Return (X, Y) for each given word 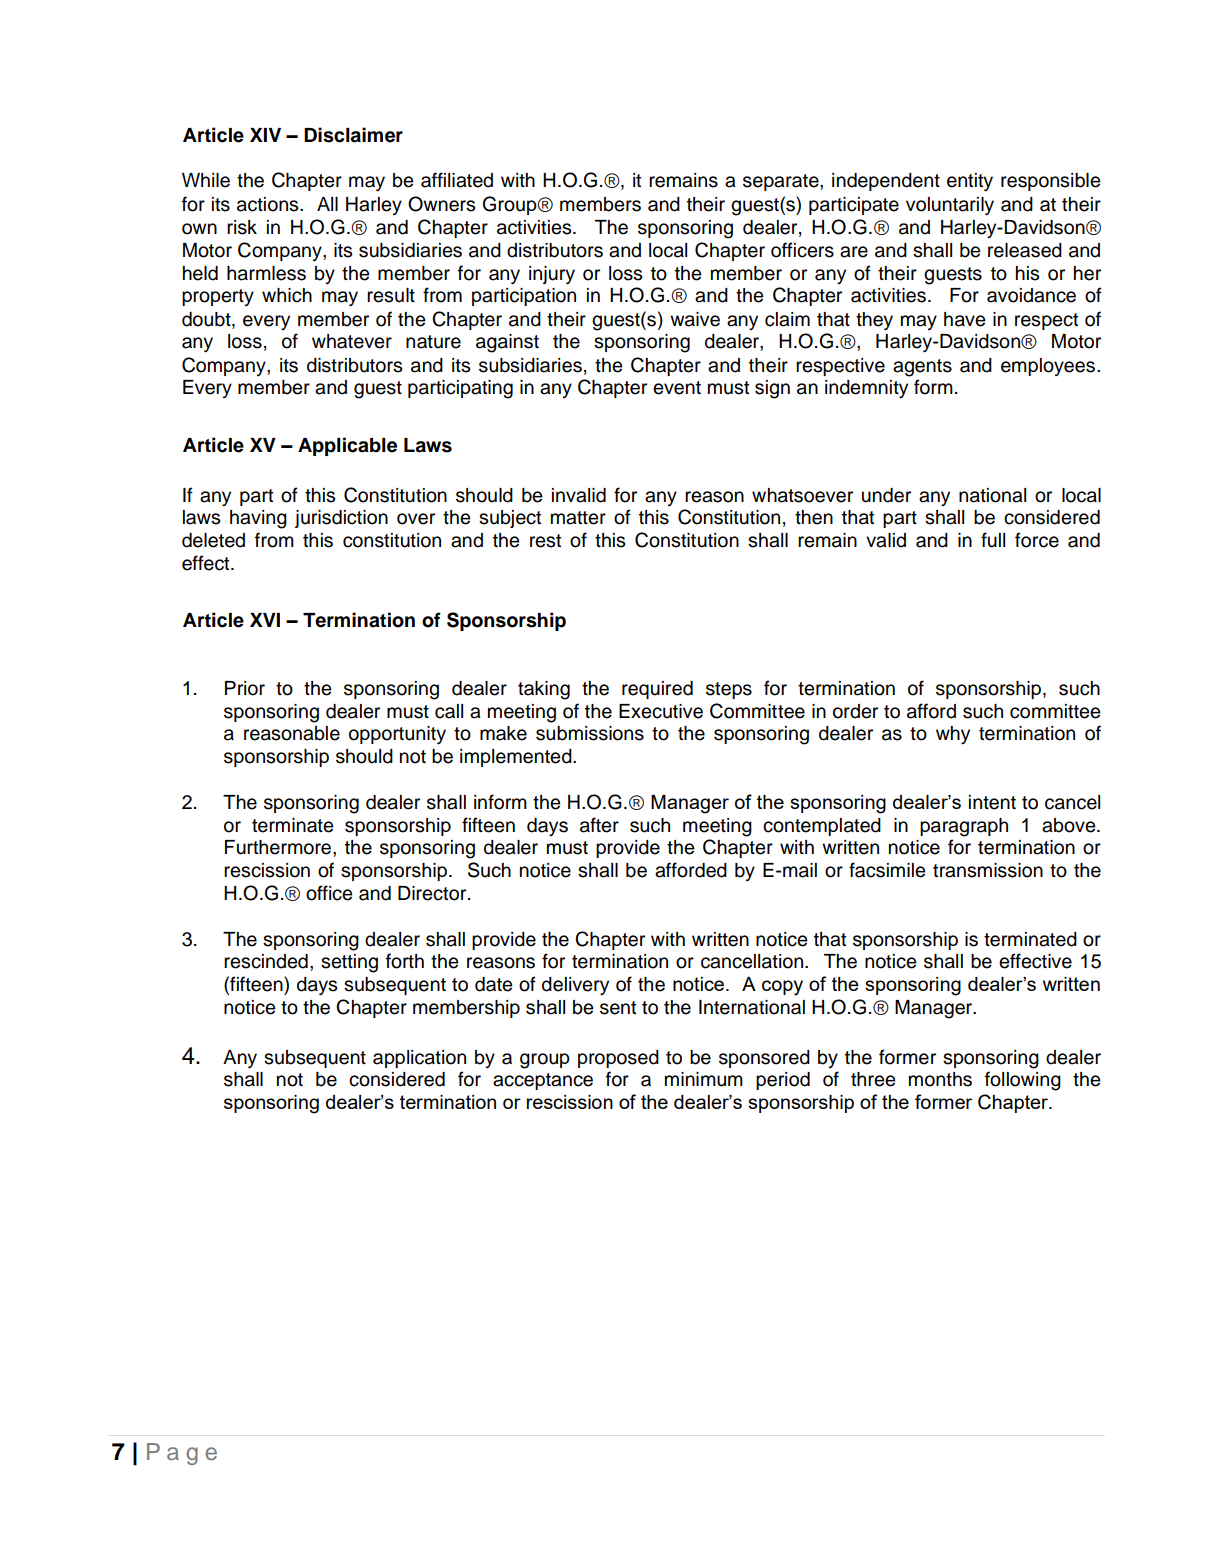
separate (782, 182)
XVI (265, 620)
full (993, 540)
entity (970, 182)
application (419, 1059)
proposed (618, 1059)
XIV (265, 135)
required (657, 690)
